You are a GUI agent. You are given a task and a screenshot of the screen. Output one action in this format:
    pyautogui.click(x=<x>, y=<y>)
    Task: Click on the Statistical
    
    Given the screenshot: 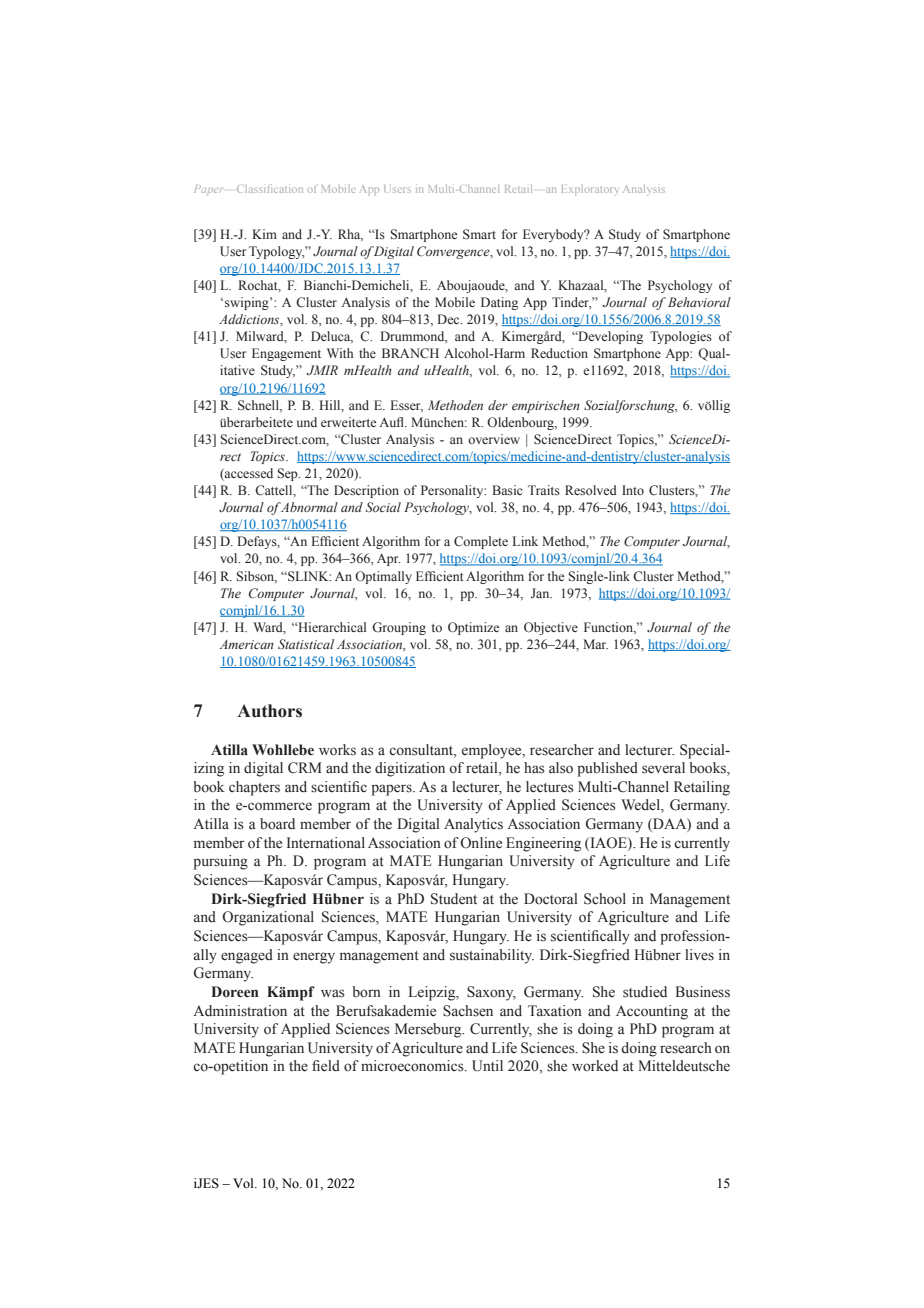 What is the action you would take?
    pyautogui.click(x=306, y=644)
